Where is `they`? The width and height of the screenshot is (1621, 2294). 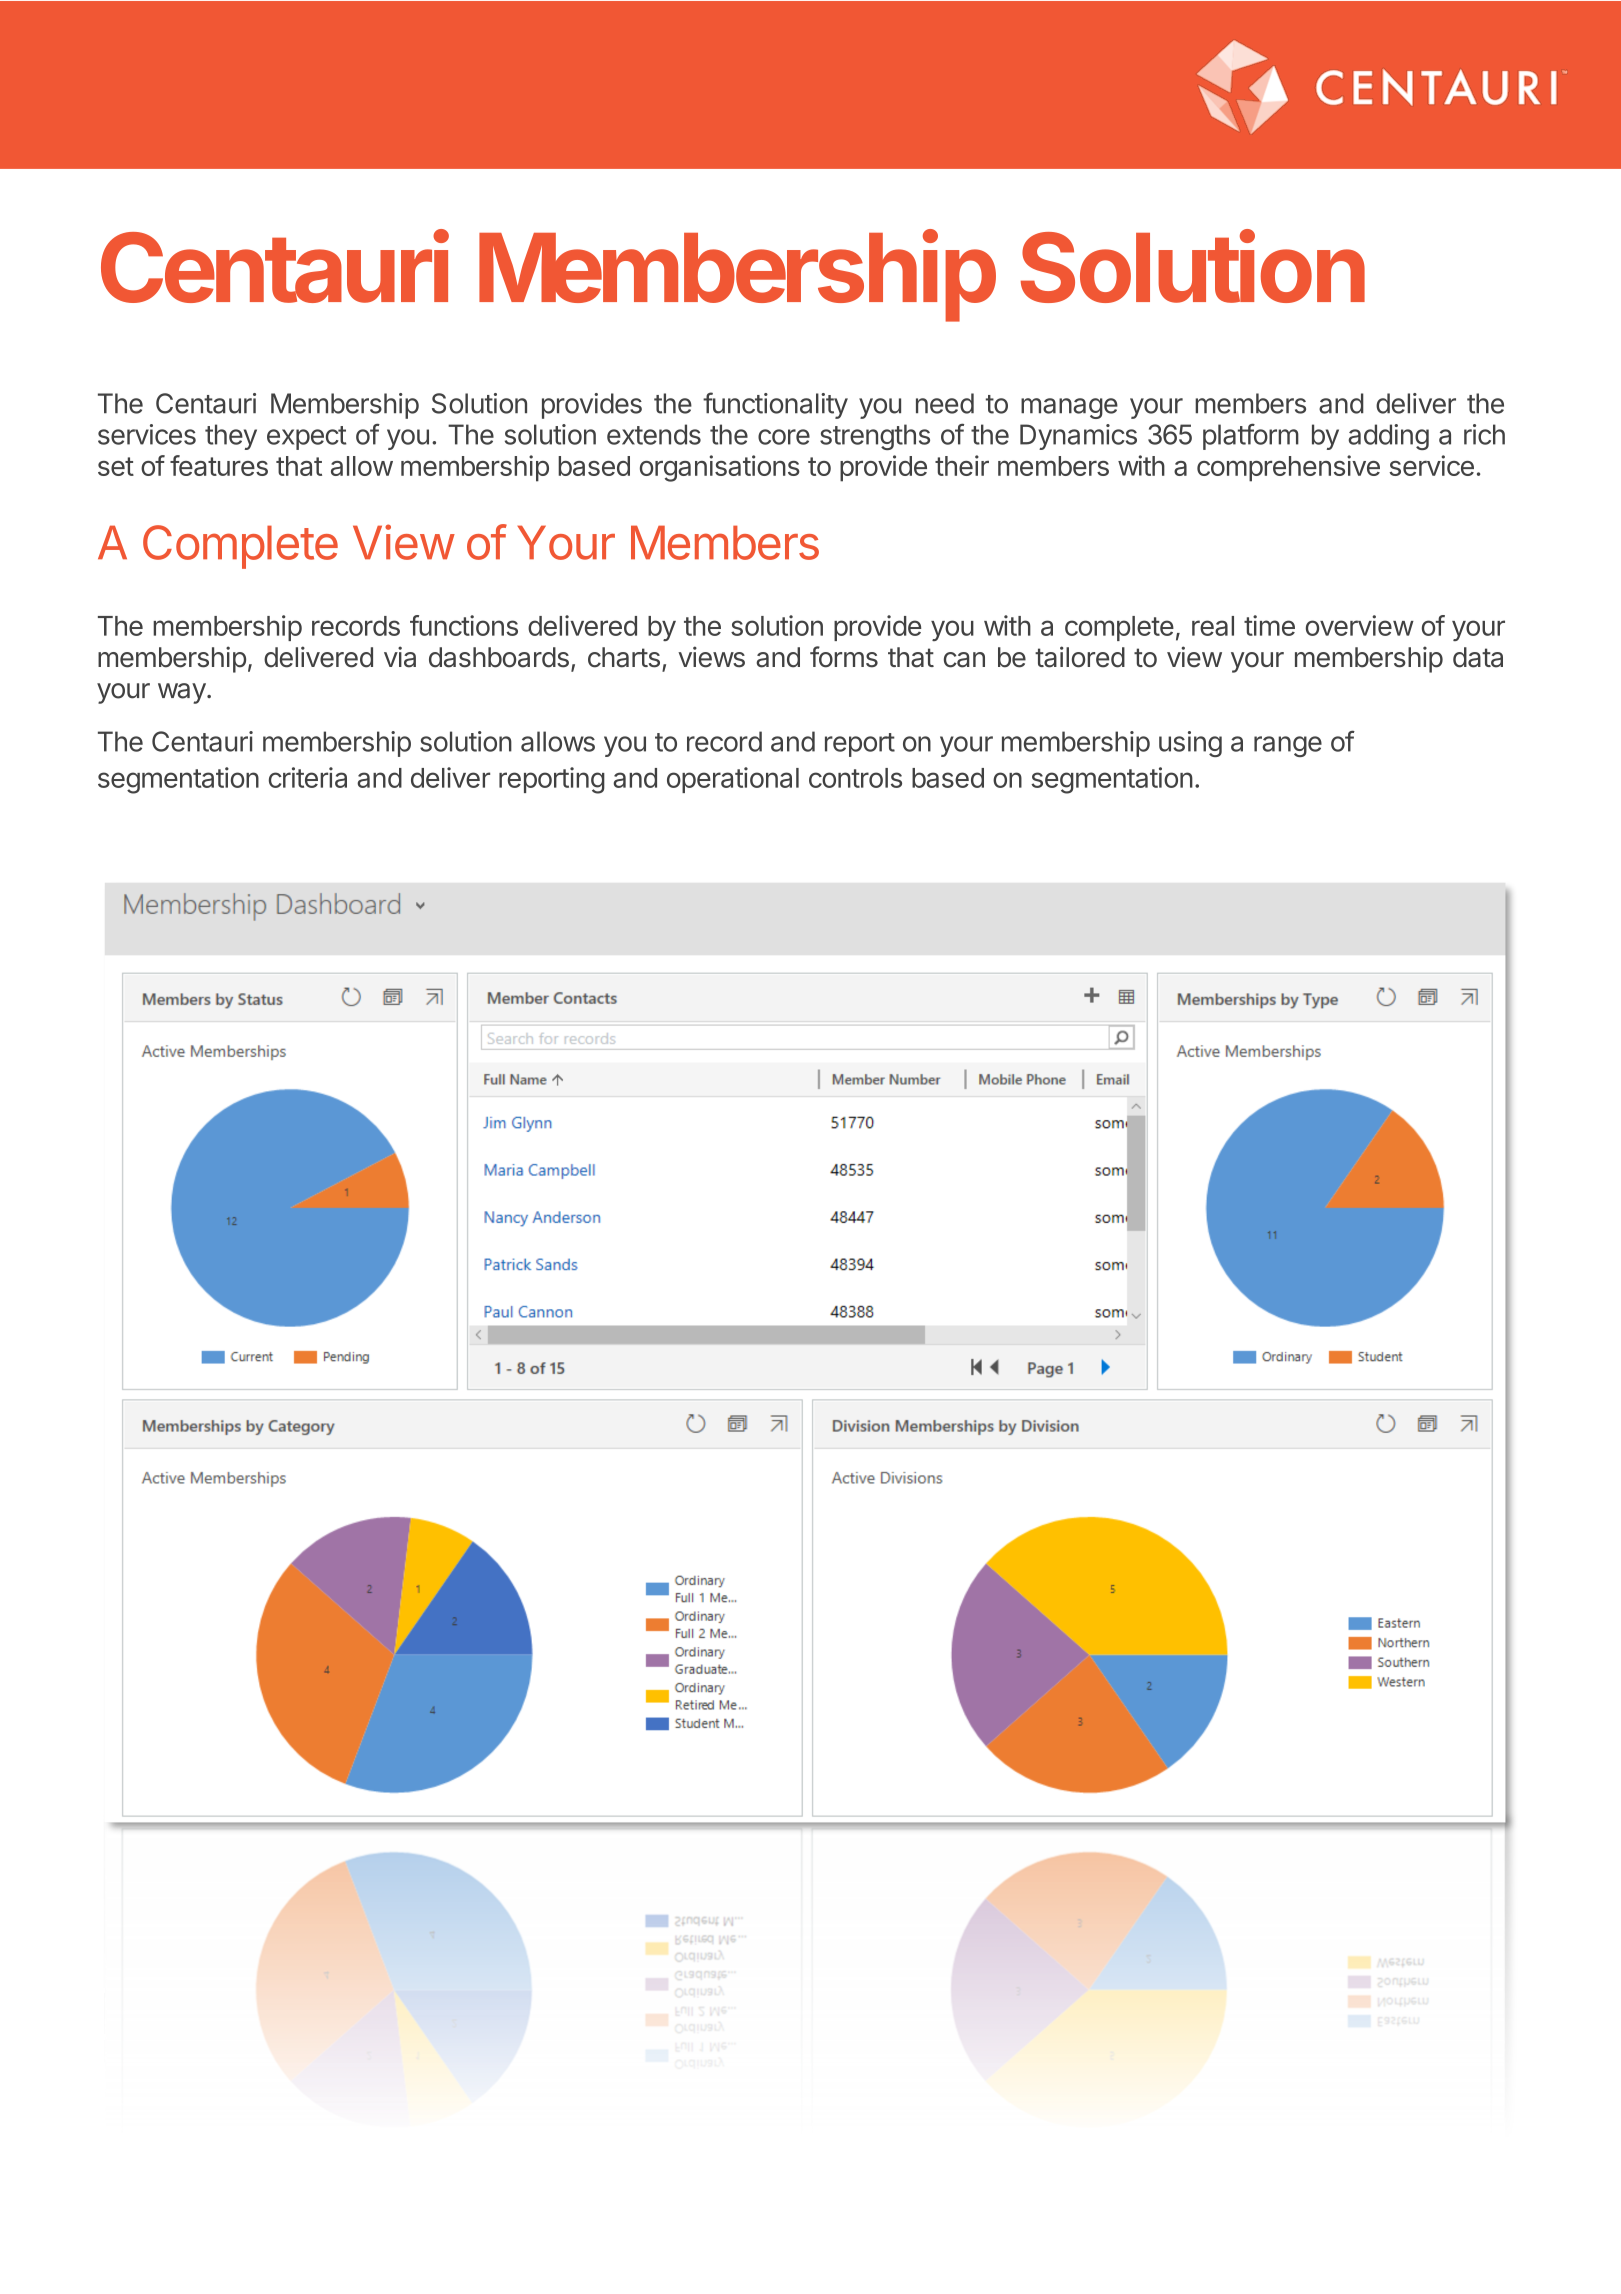 they is located at coordinates (231, 437).
